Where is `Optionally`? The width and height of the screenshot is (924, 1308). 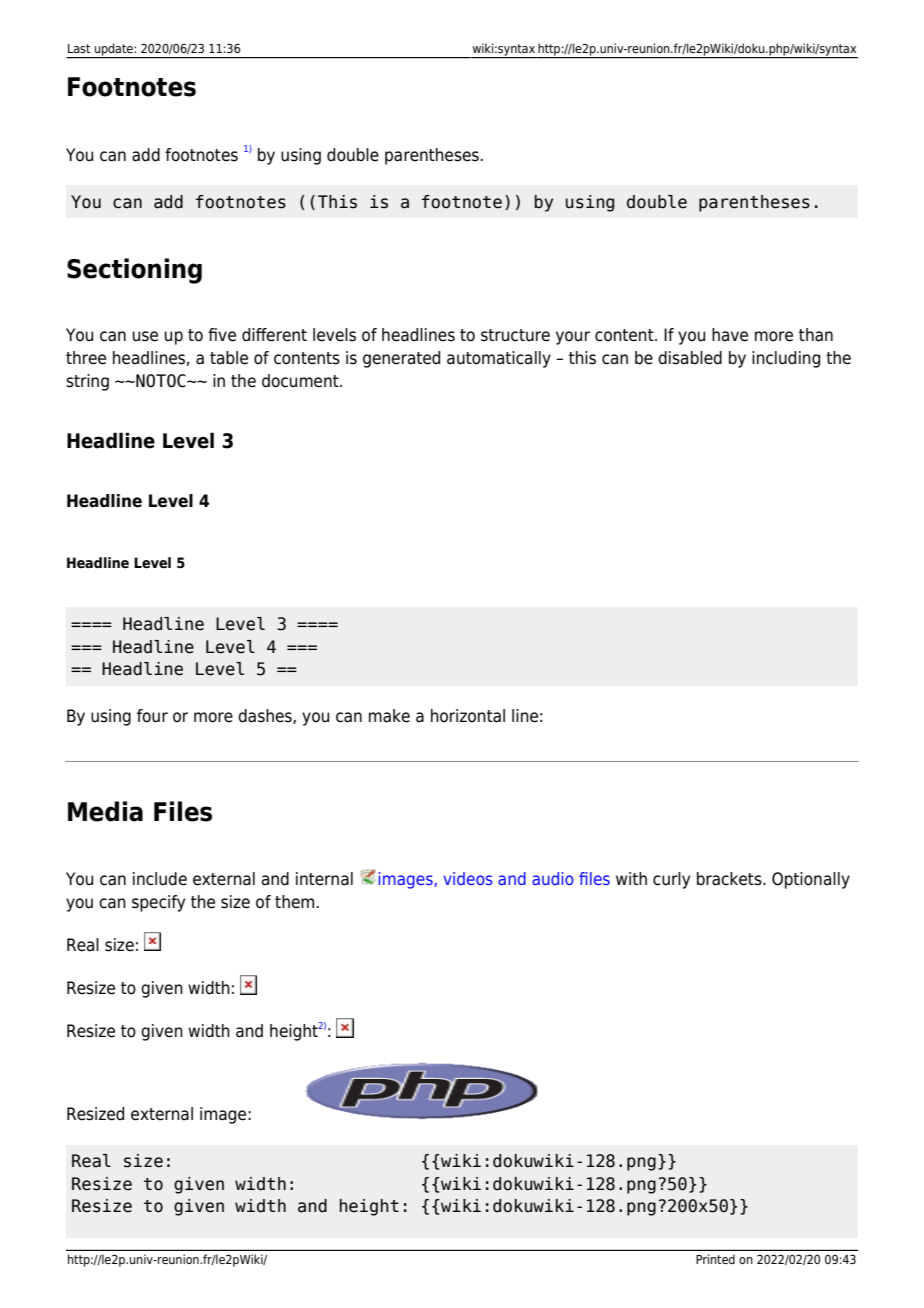
Optionally is located at coordinates (811, 880).
